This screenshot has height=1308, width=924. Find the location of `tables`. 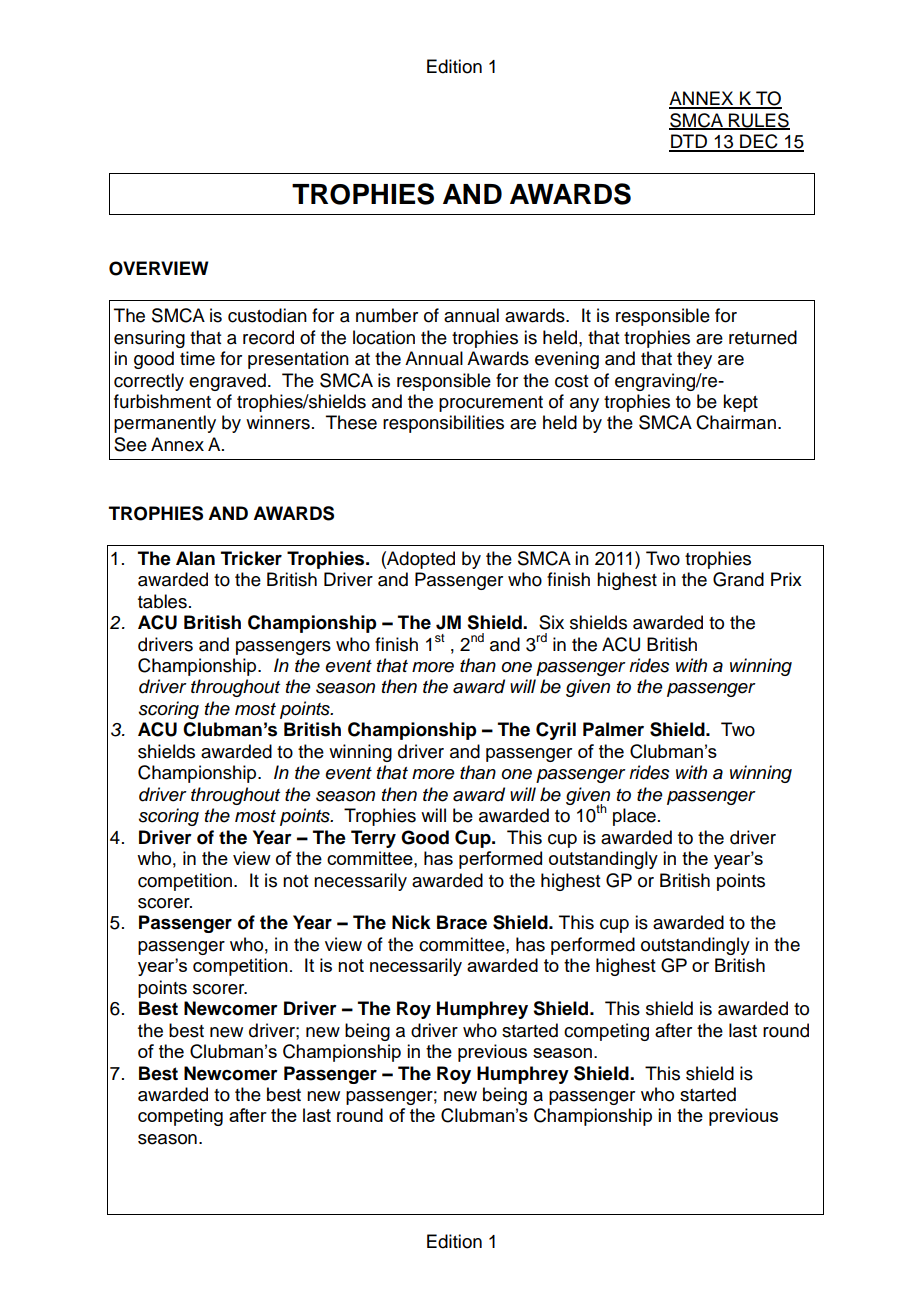

tables is located at coordinates (162, 601).
